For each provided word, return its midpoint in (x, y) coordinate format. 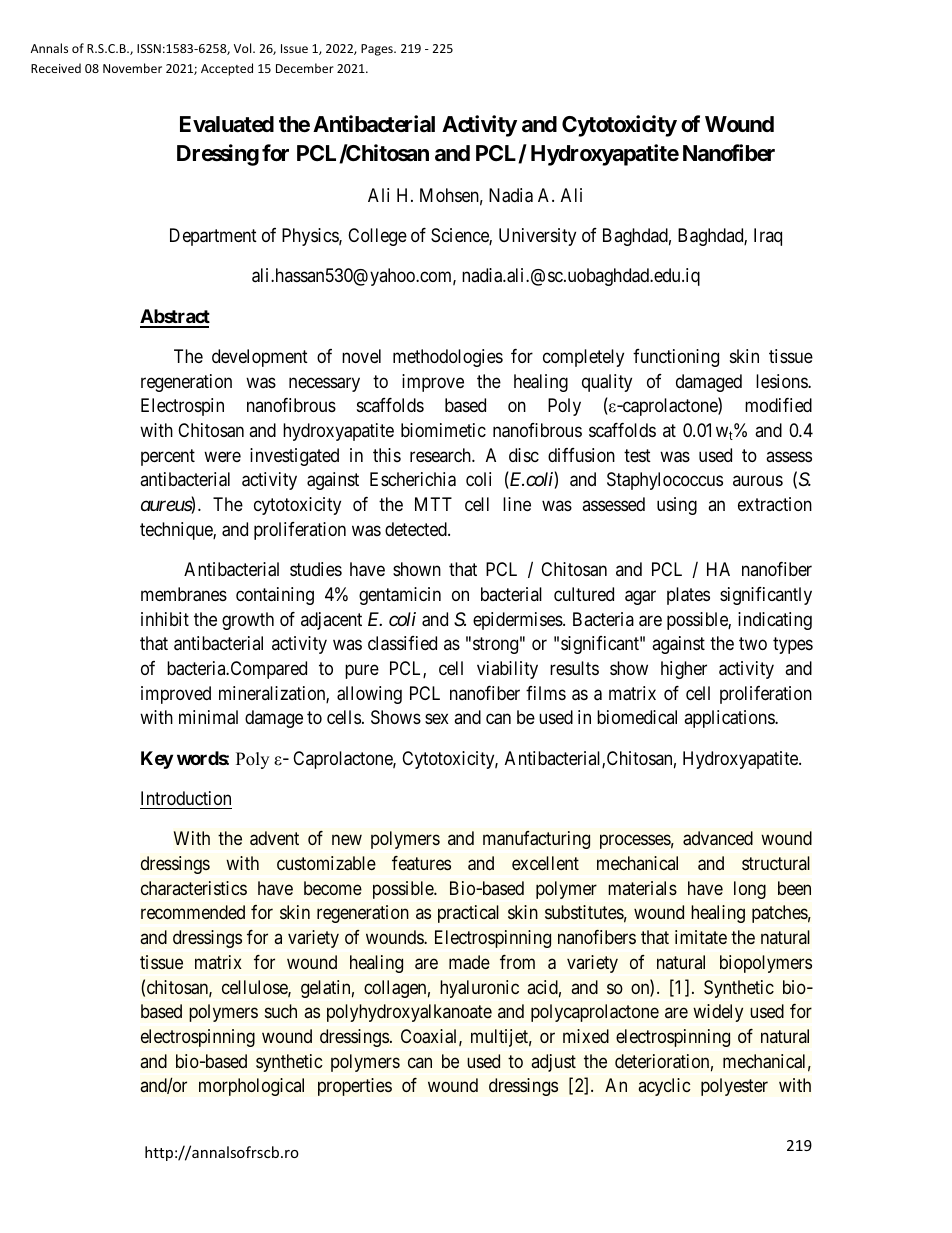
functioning (676, 358)
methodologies (448, 358)
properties (355, 1087)
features (421, 863)
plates (688, 596)
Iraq (768, 237)
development (260, 358)
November (132, 68)
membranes (184, 594)
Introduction (186, 798)
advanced (718, 838)
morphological (251, 1087)
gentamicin (400, 596)
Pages (378, 50)
